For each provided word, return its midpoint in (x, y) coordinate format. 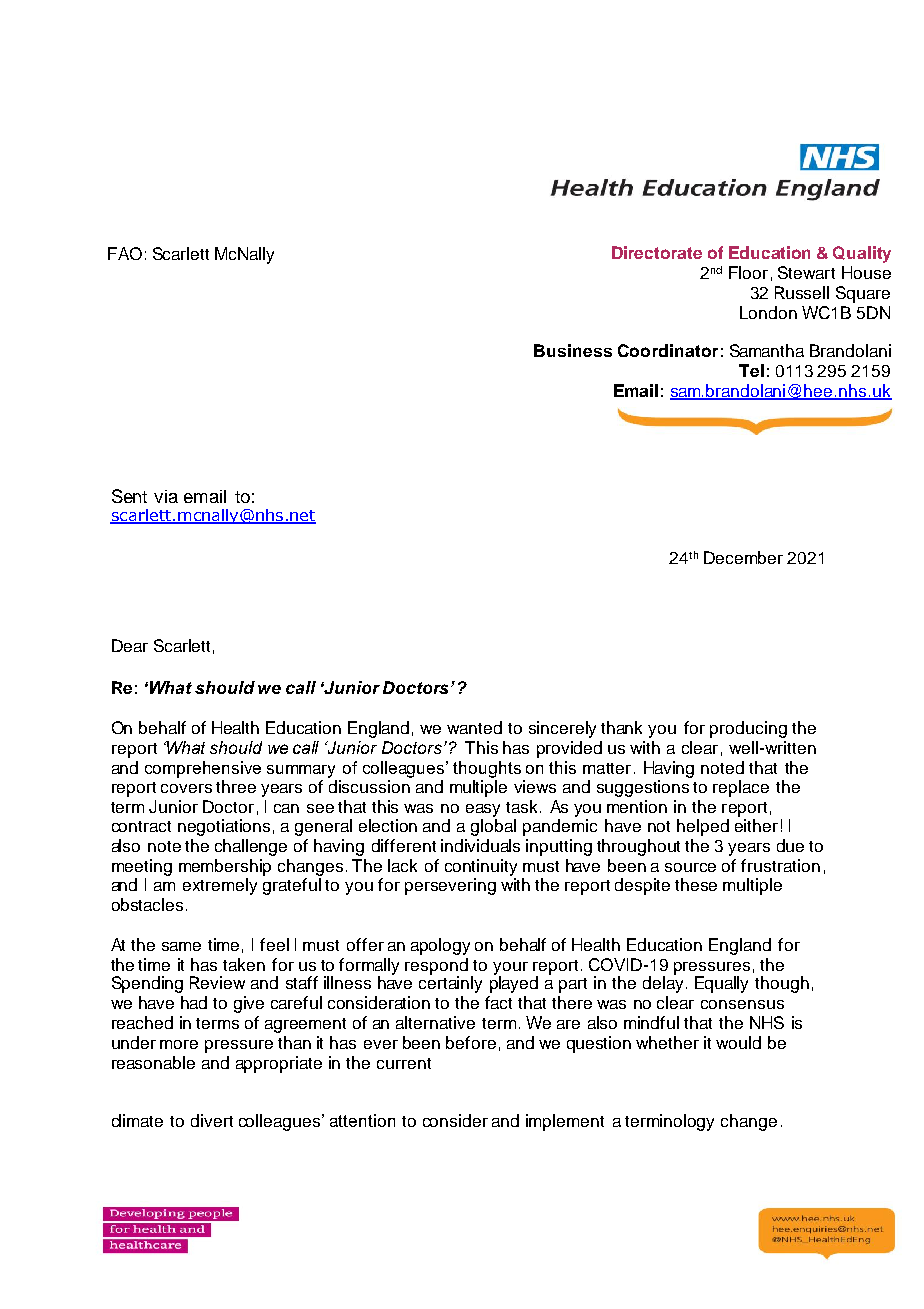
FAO (125, 253)
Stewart (806, 272)
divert (212, 1120)
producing (748, 729)
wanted (474, 727)
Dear (130, 645)
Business (573, 350)
